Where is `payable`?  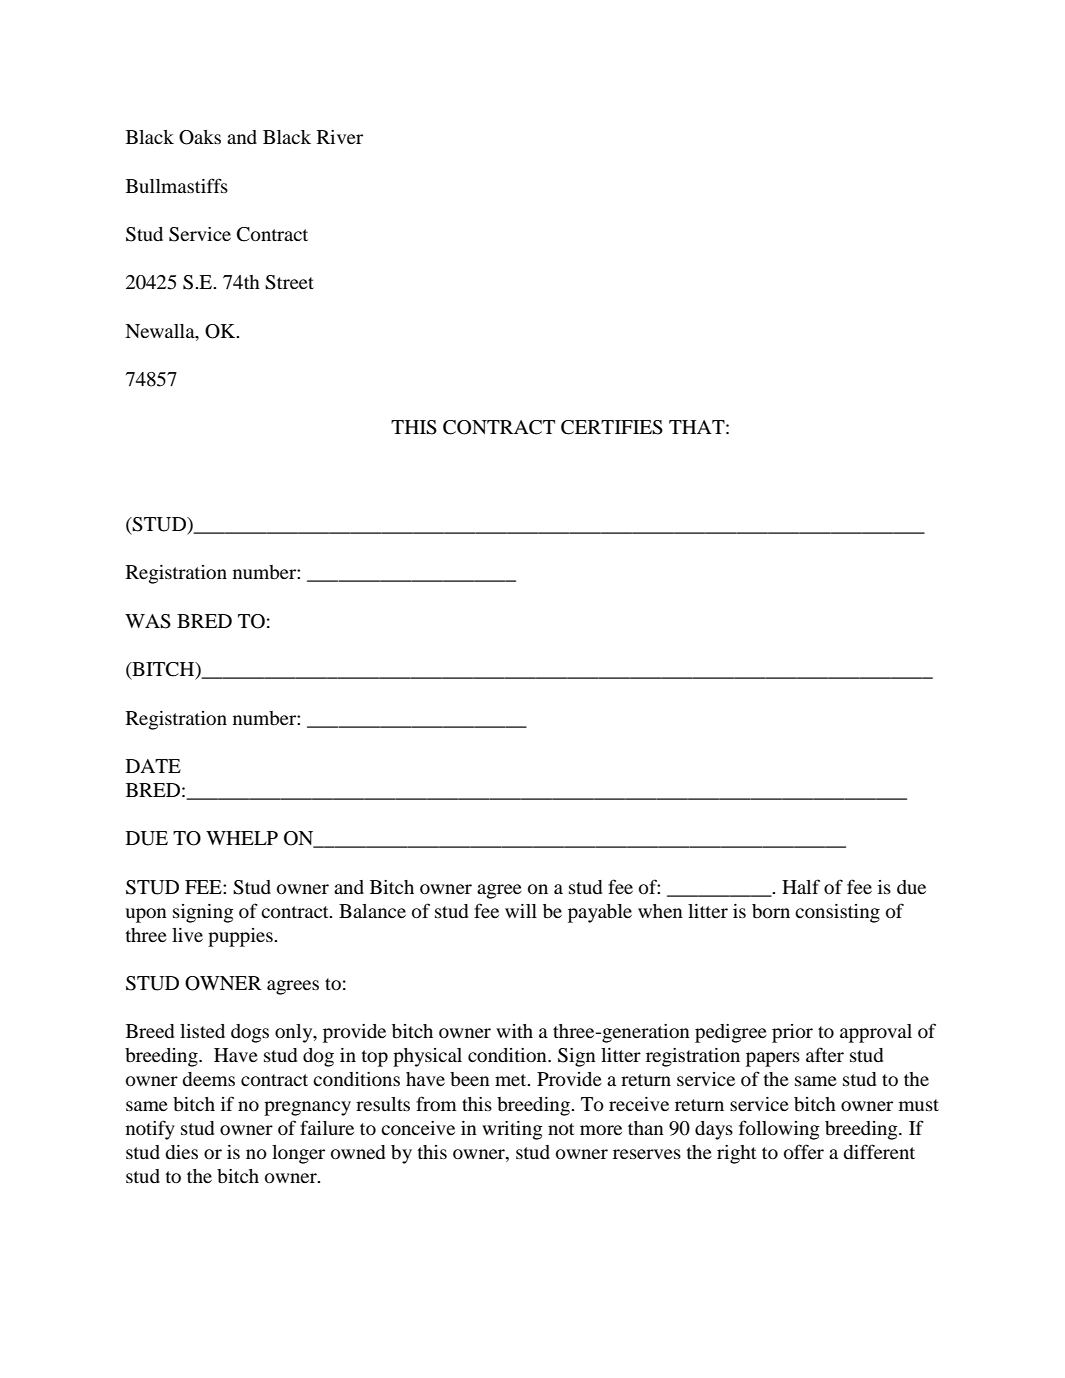 payable is located at coordinates (600, 913).
